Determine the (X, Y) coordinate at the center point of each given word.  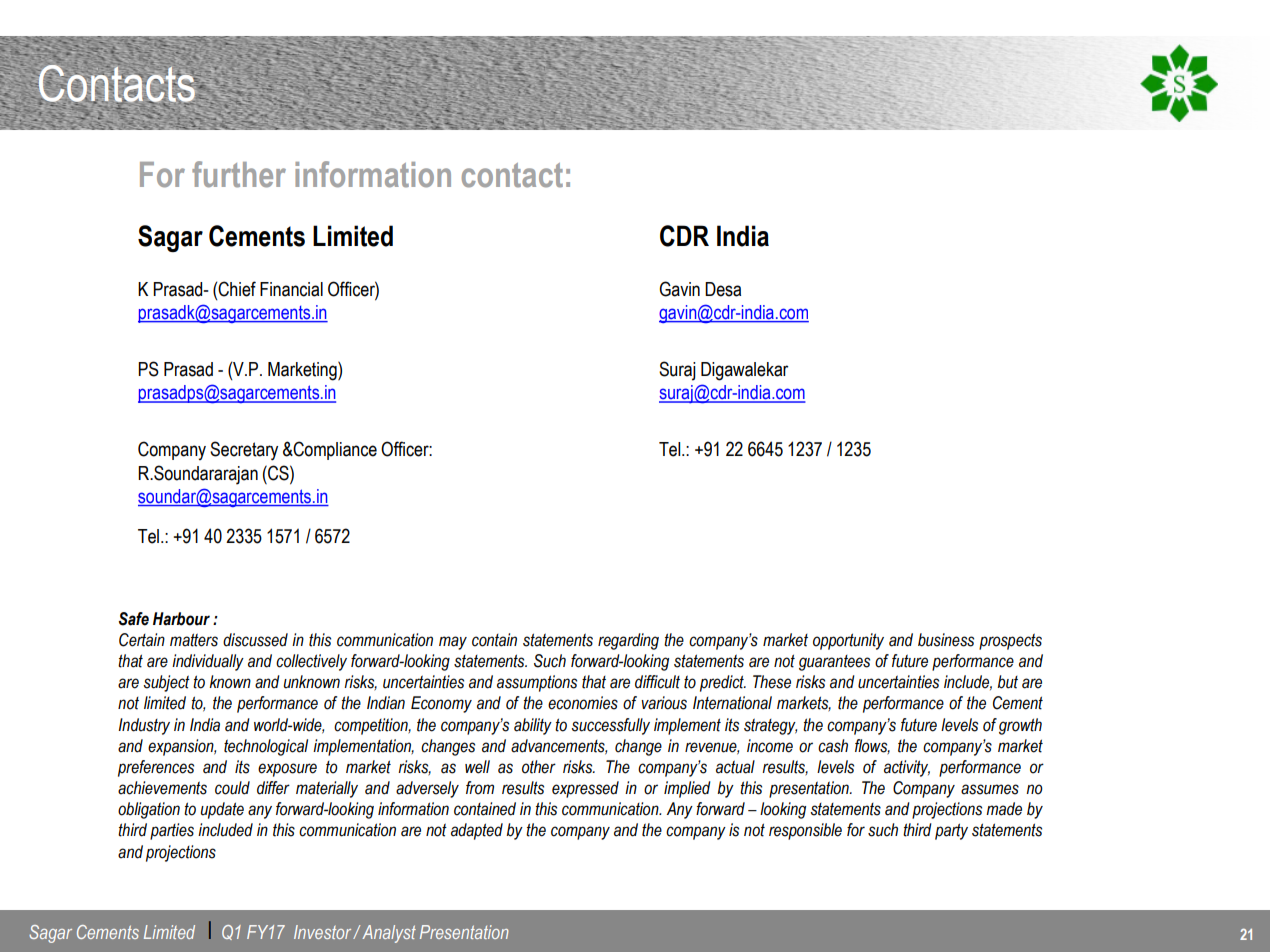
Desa (723, 289)
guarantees (834, 663)
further (239, 174)
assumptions (537, 683)
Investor (324, 932)
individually (208, 662)
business (946, 640)
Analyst (389, 934)
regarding (628, 641)
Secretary (244, 451)
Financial (291, 289)
